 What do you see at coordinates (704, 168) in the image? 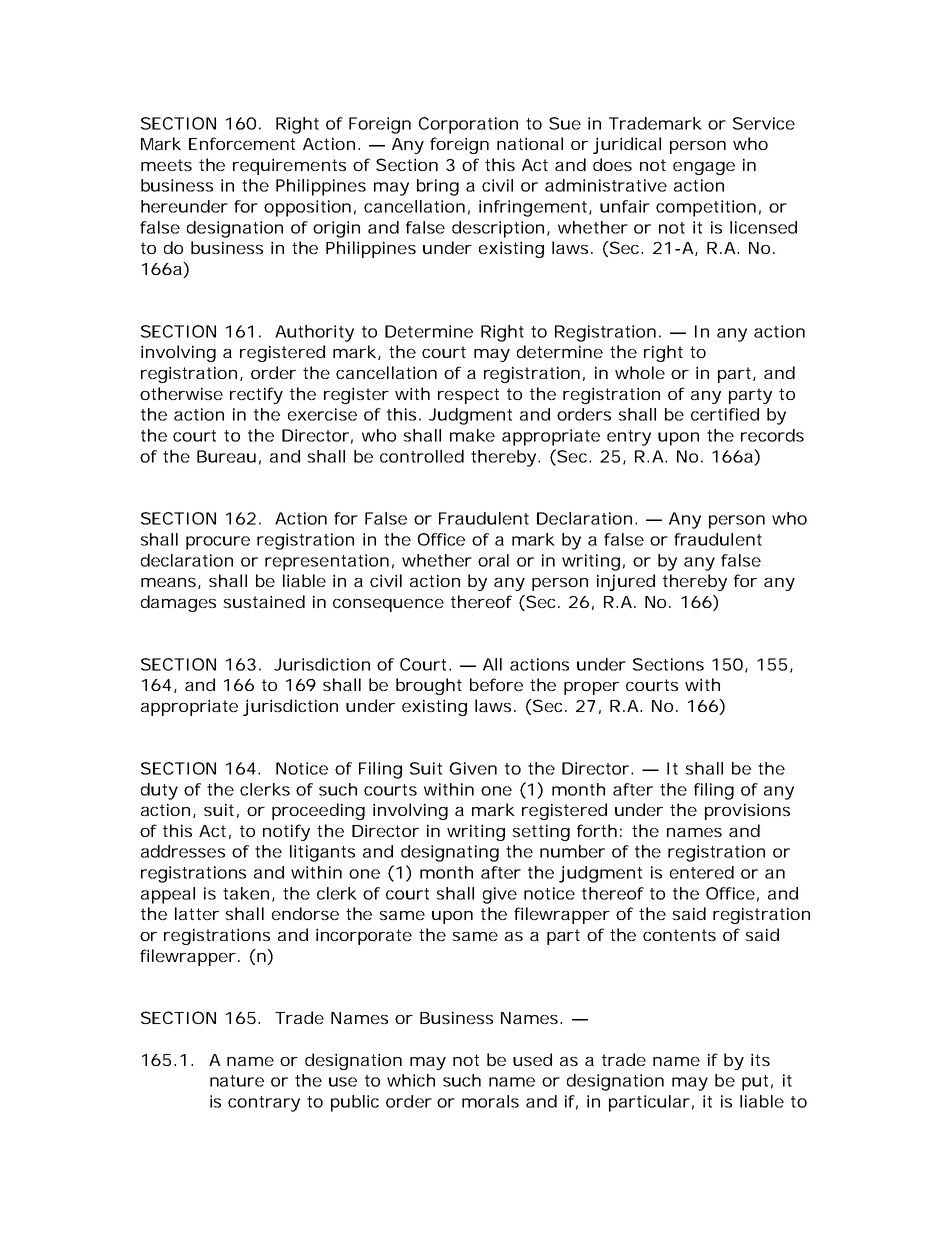
I see `engage` at bounding box center [704, 168].
